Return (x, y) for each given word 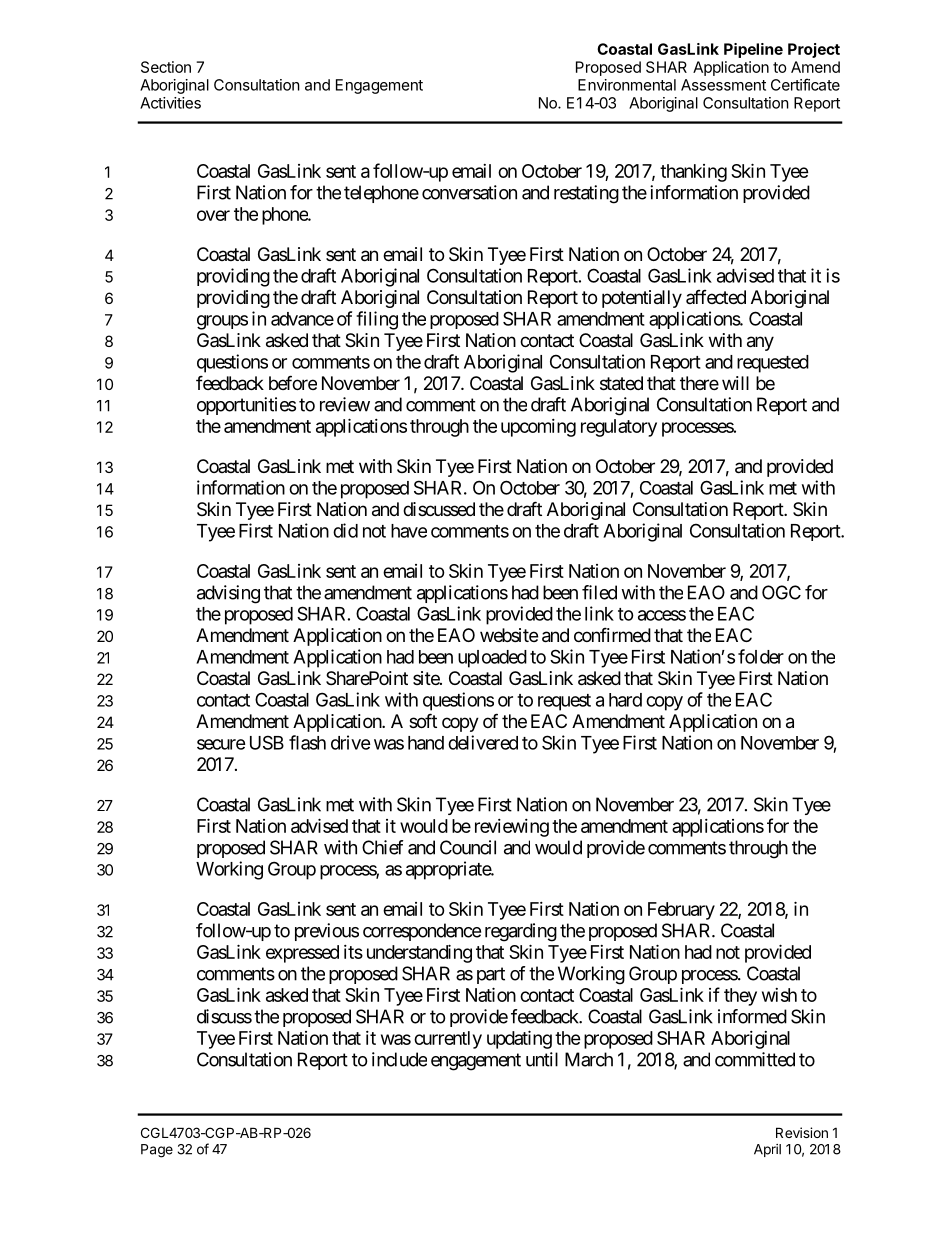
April (767, 1150)
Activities (170, 103)
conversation (469, 192)
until (542, 1059)
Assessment (723, 85)
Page (157, 1151)
